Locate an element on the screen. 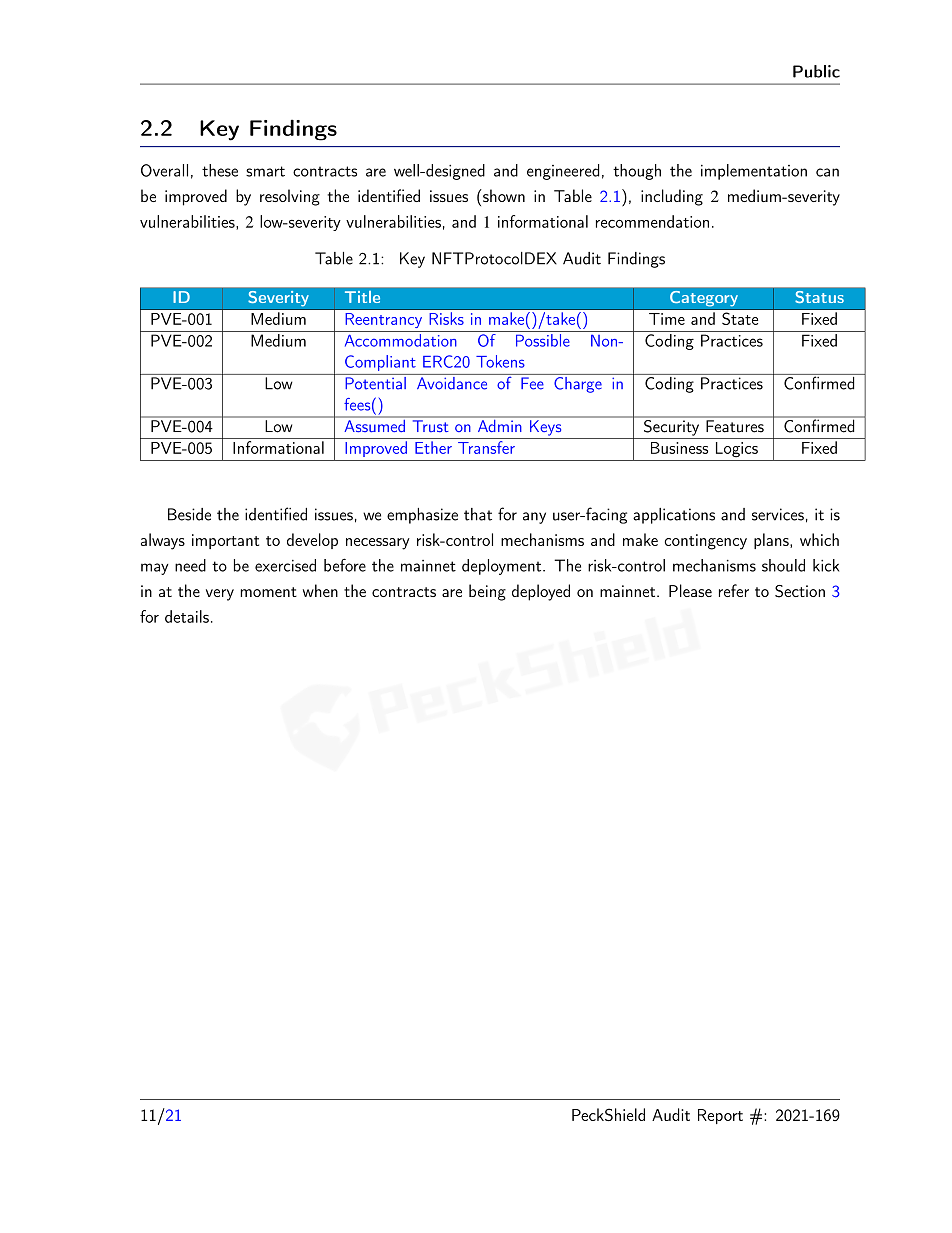 This screenshot has height=1233, width=952. Report is located at coordinates (720, 1116).
